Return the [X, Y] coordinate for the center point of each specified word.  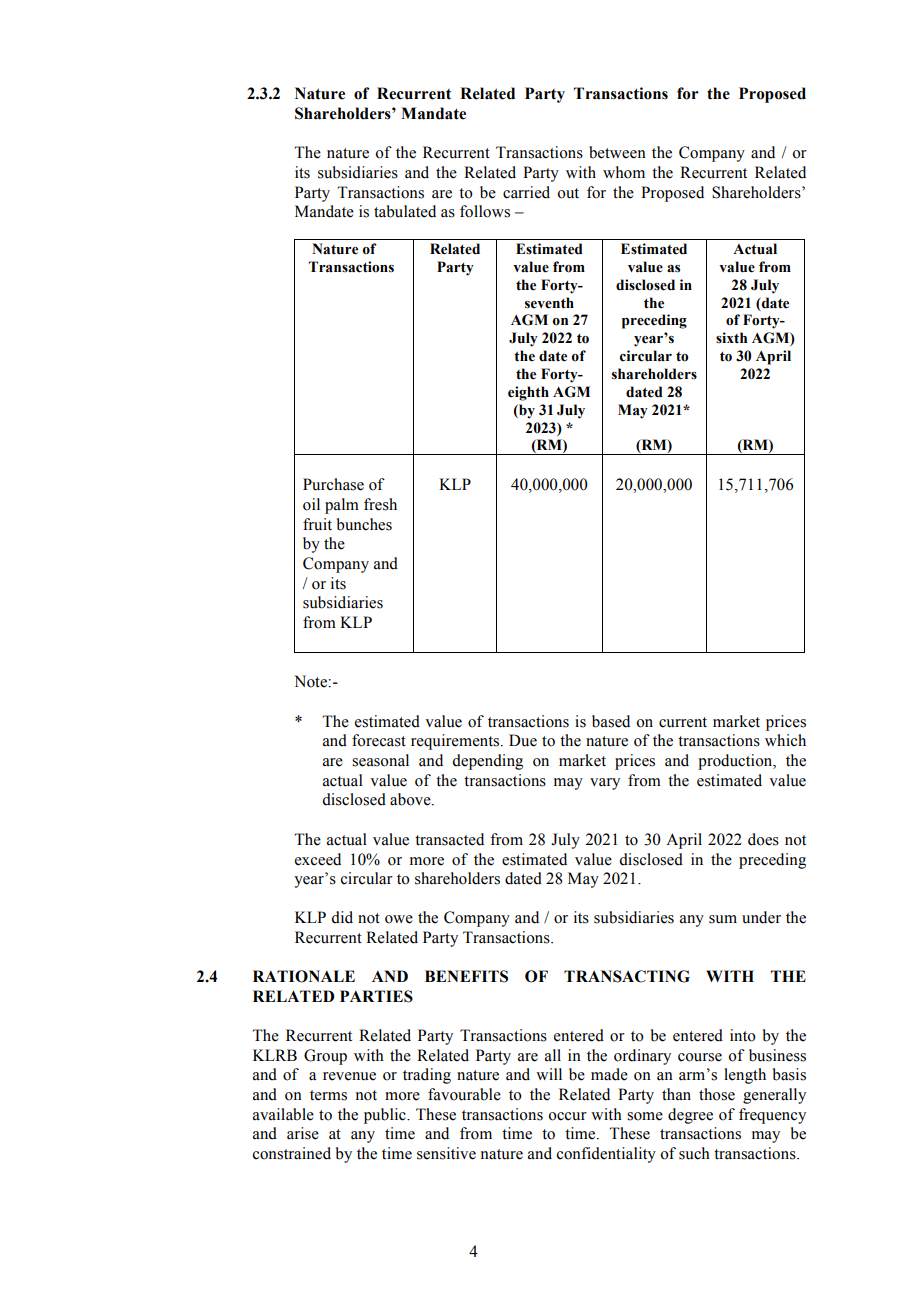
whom [624, 172]
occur [567, 1116]
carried [526, 192]
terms [328, 1095]
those [717, 1094]
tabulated [405, 211]
